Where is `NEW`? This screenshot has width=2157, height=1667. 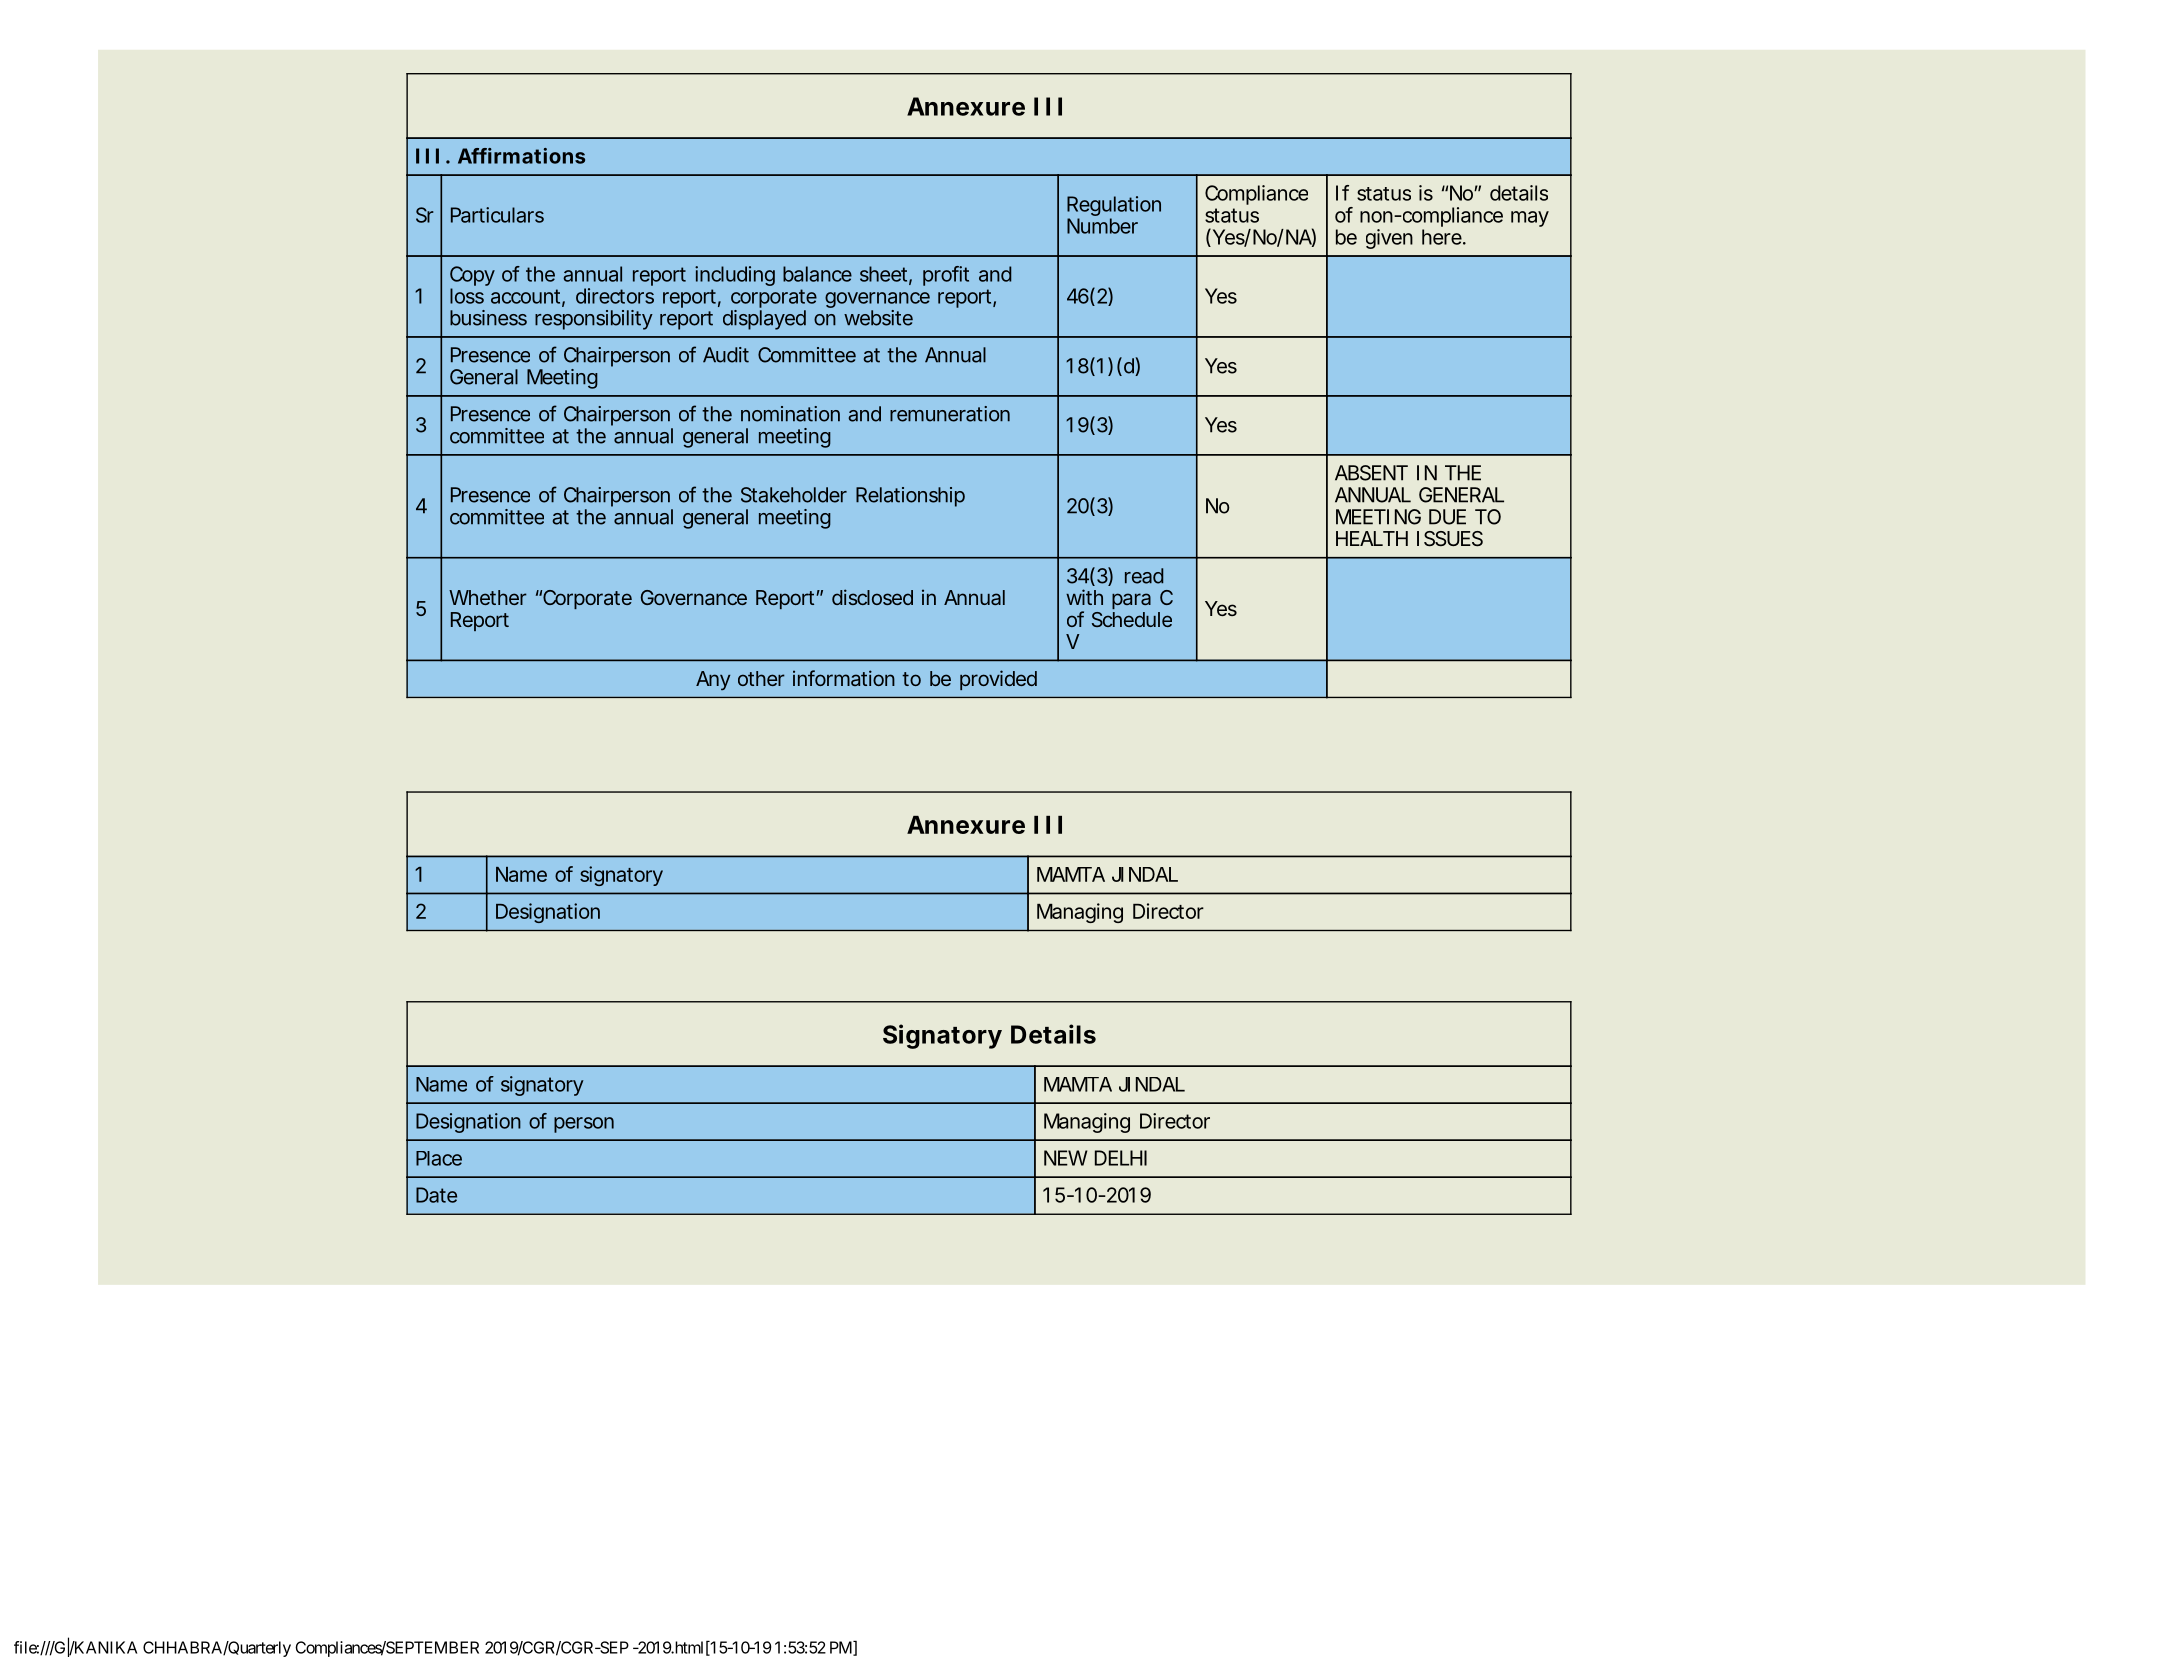
NEW is located at coordinates (1066, 1158).
